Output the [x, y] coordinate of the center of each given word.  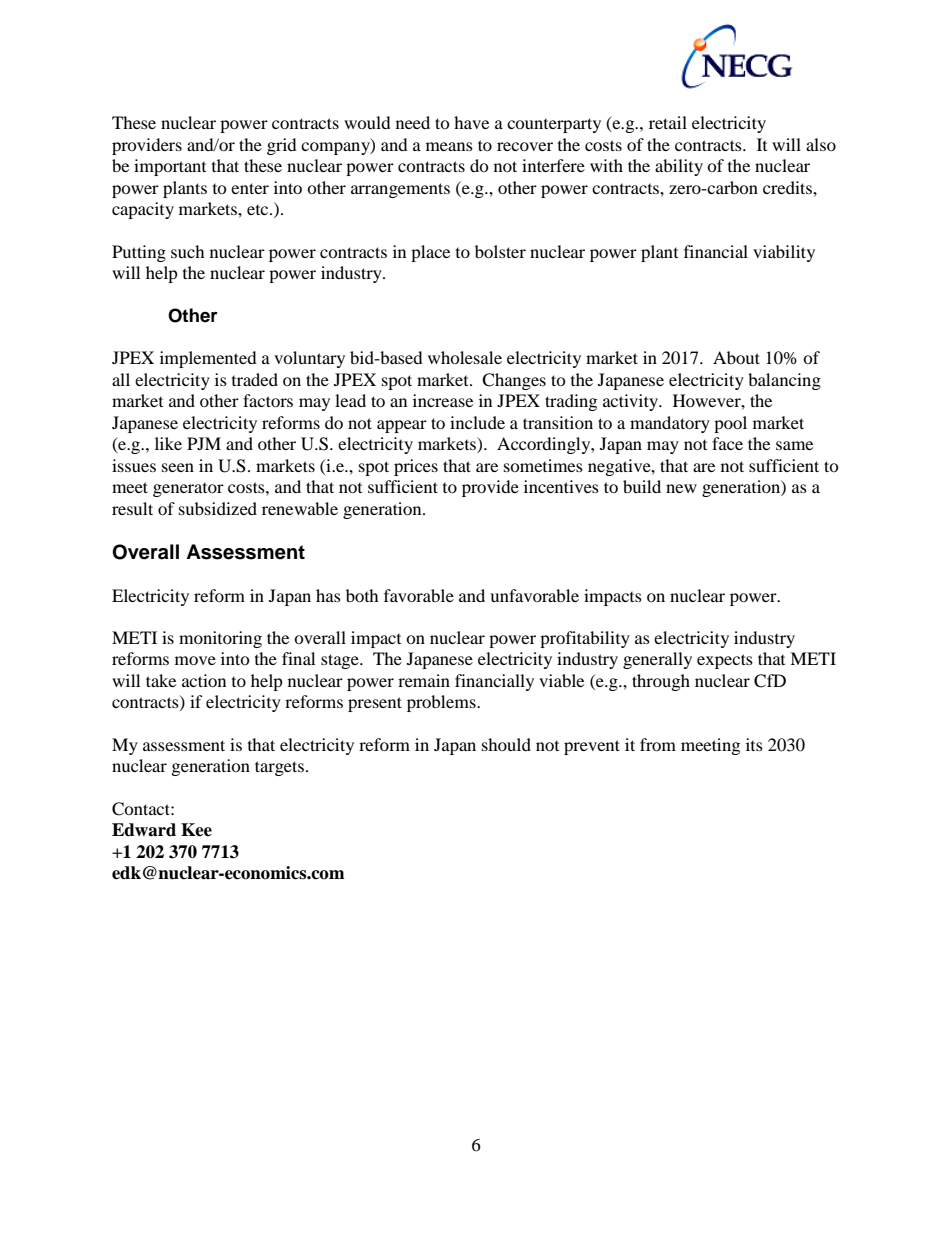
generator [188, 490]
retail [668, 122]
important [170, 167]
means [449, 146]
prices [416, 467]
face [727, 443]
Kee [196, 830]
